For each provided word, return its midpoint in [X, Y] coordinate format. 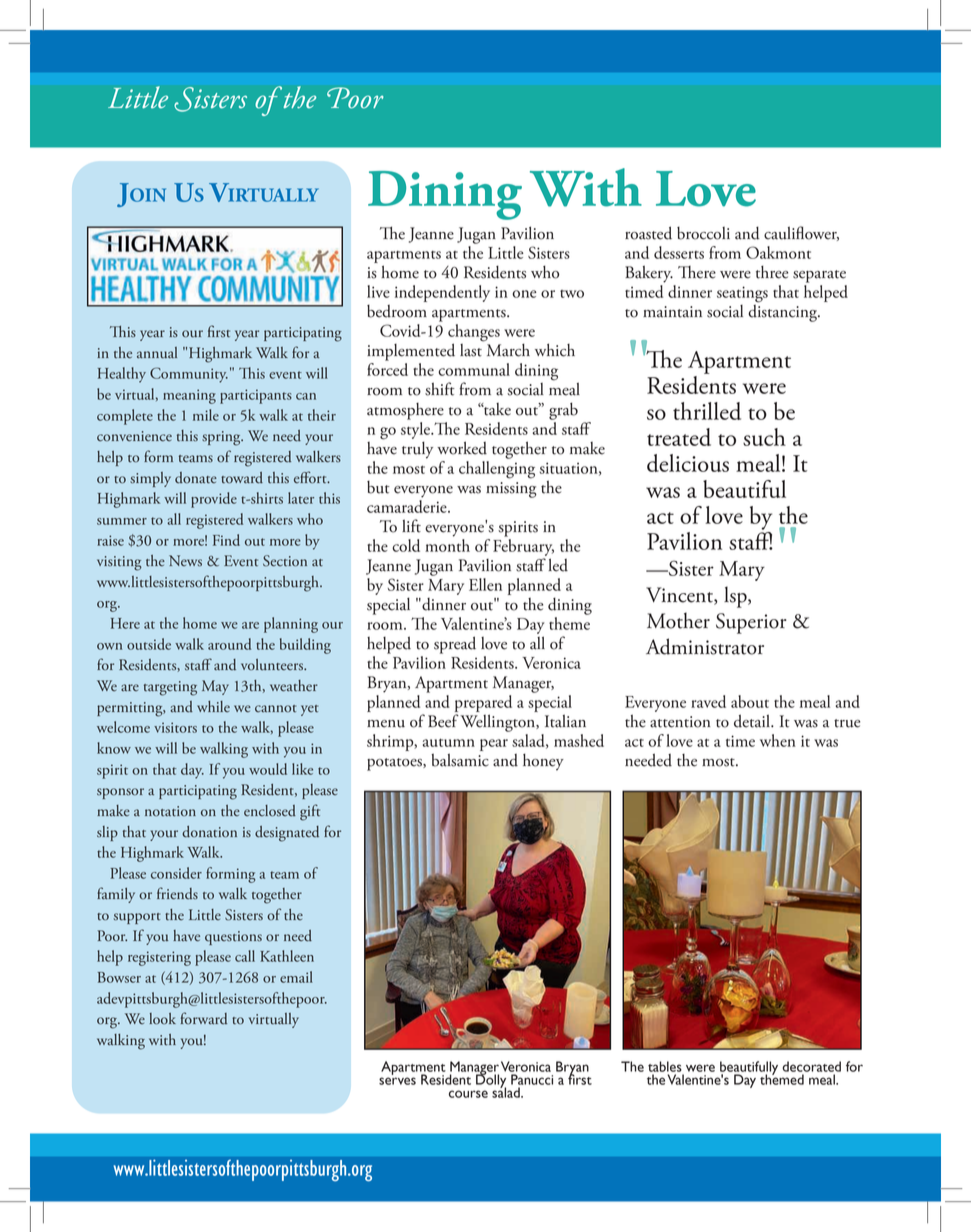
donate [196, 478]
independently [442, 293]
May [215, 687]
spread [455, 645]
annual [157, 353]
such [764, 437]
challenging [497, 468]
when [778, 740]
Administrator [705, 646]
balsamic [460, 760]
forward [204, 1018]
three [772, 272]
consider [176, 873]
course [468, 1094]
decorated [811, 1066]
